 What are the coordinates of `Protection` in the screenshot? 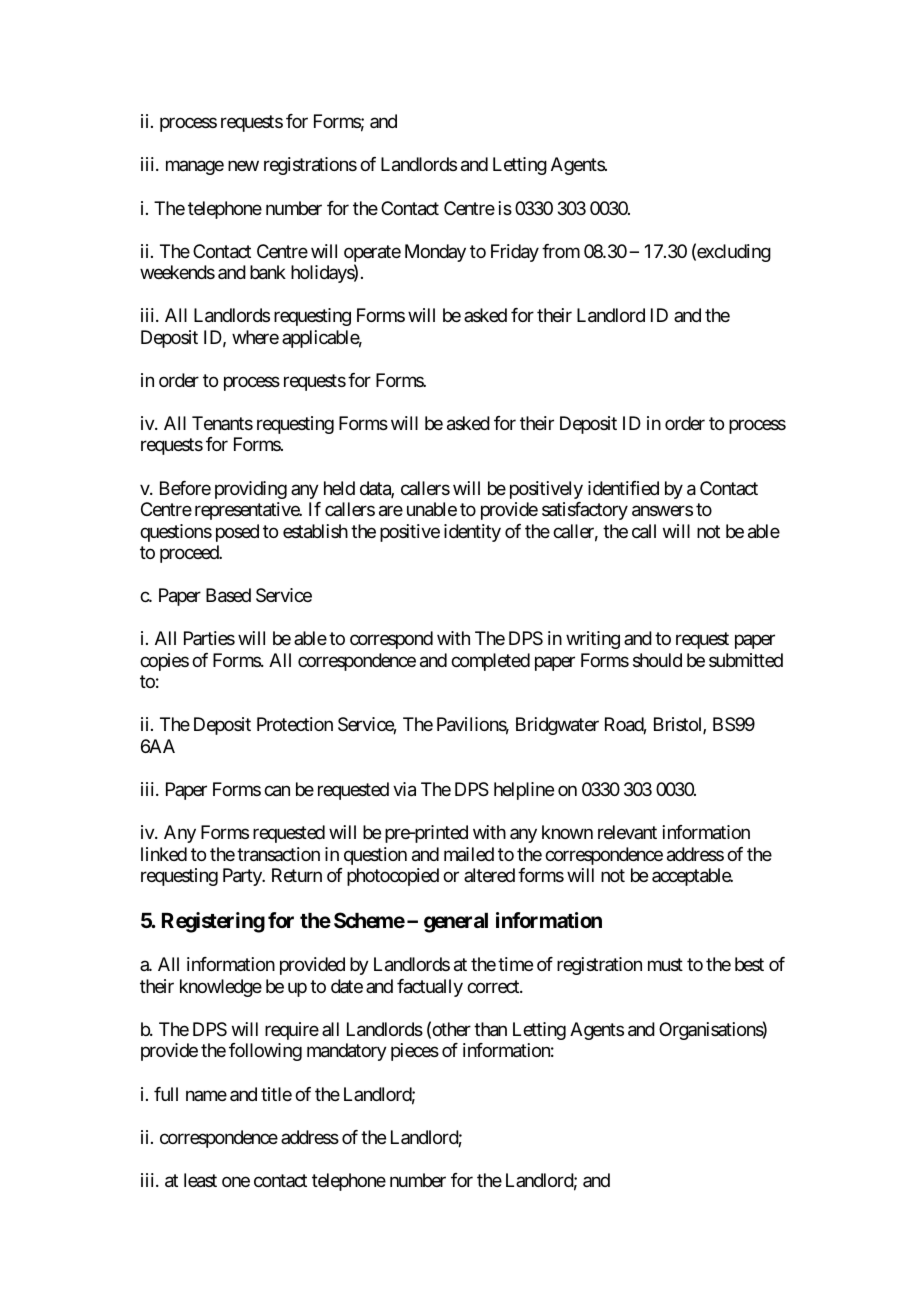 It's located at (295, 724).
